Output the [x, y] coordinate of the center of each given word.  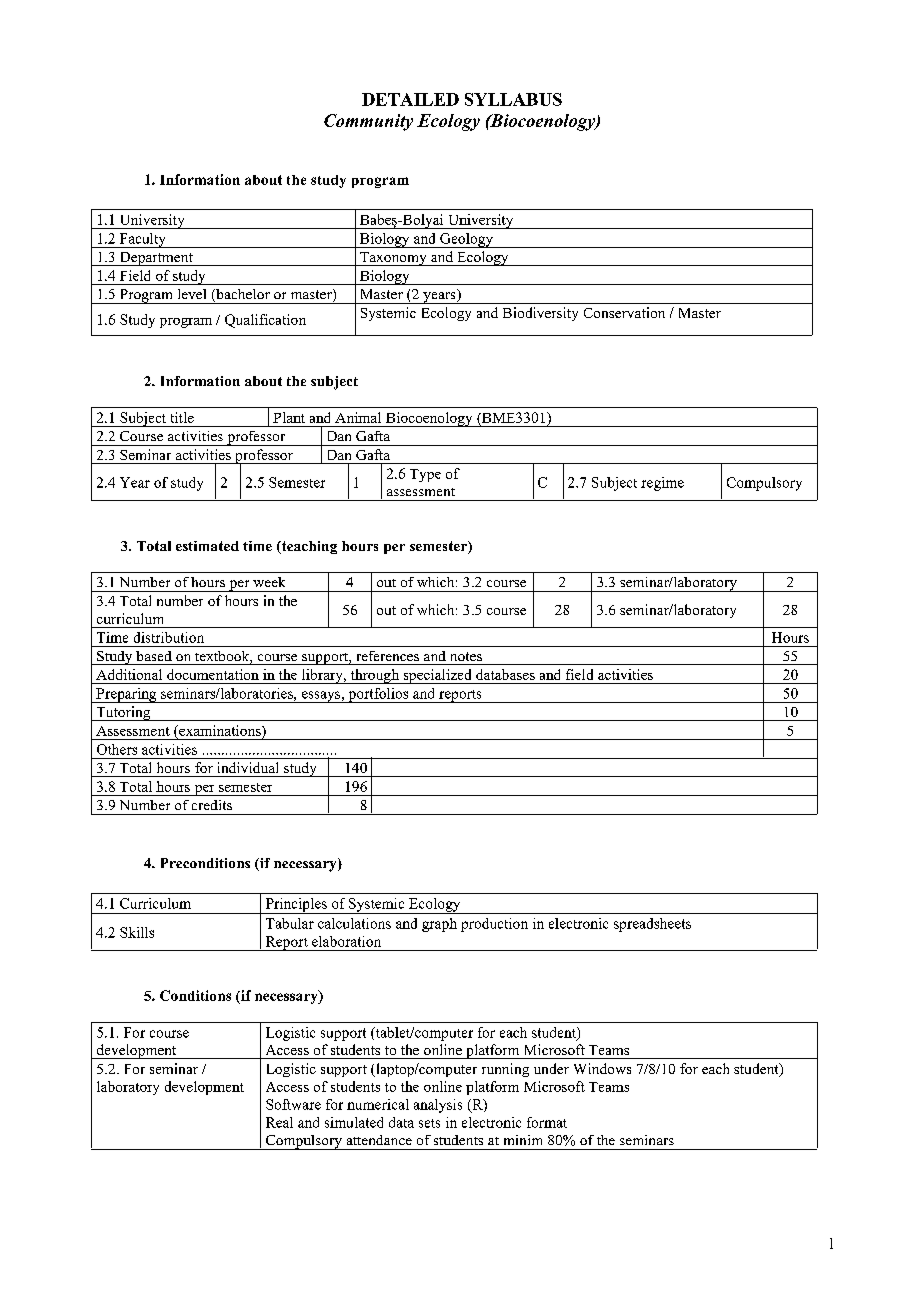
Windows [602, 1068]
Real [279, 1122]
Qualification [265, 321]
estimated [207, 546]
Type [425, 475]
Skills [137, 932]
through [374, 676]
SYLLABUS [513, 99]
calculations [354, 923]
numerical [378, 1104]
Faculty [142, 240]
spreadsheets [652, 925]
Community [368, 122]
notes [466, 656]
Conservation [624, 312]
